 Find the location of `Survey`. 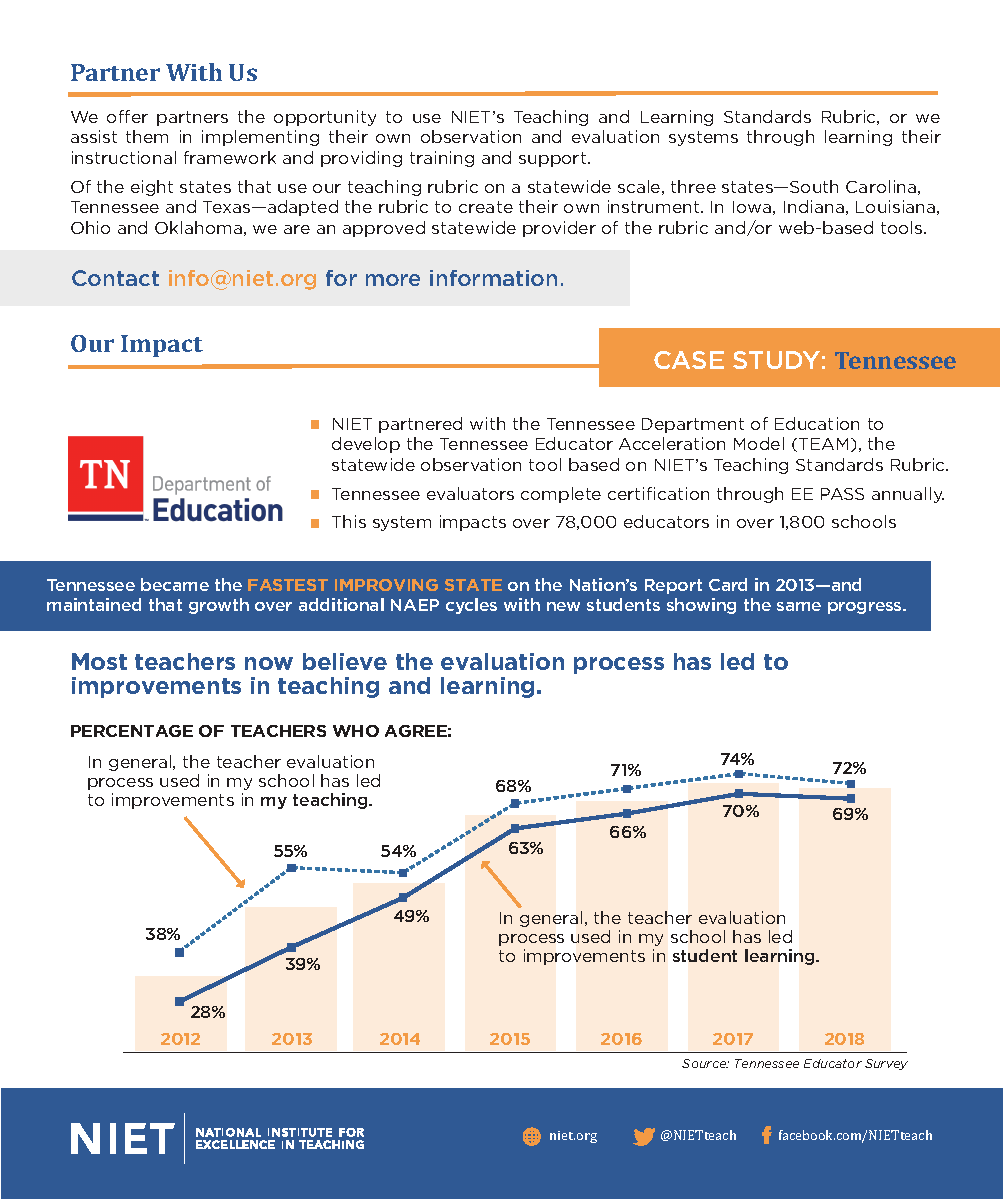

Survey is located at coordinates (886, 1064).
